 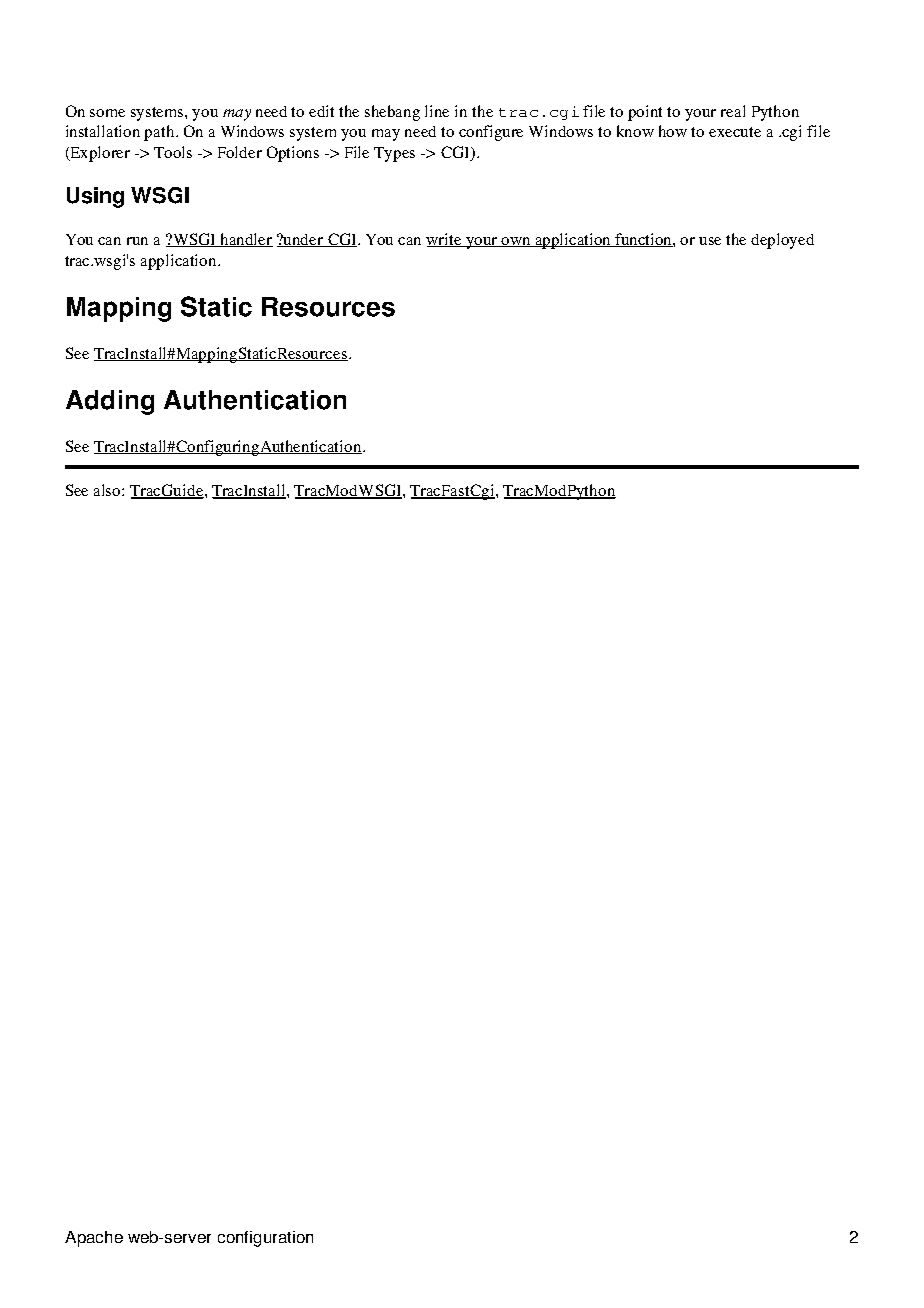 What do you see at coordinates (110, 402) in the document?
I see `Adding` at bounding box center [110, 402].
